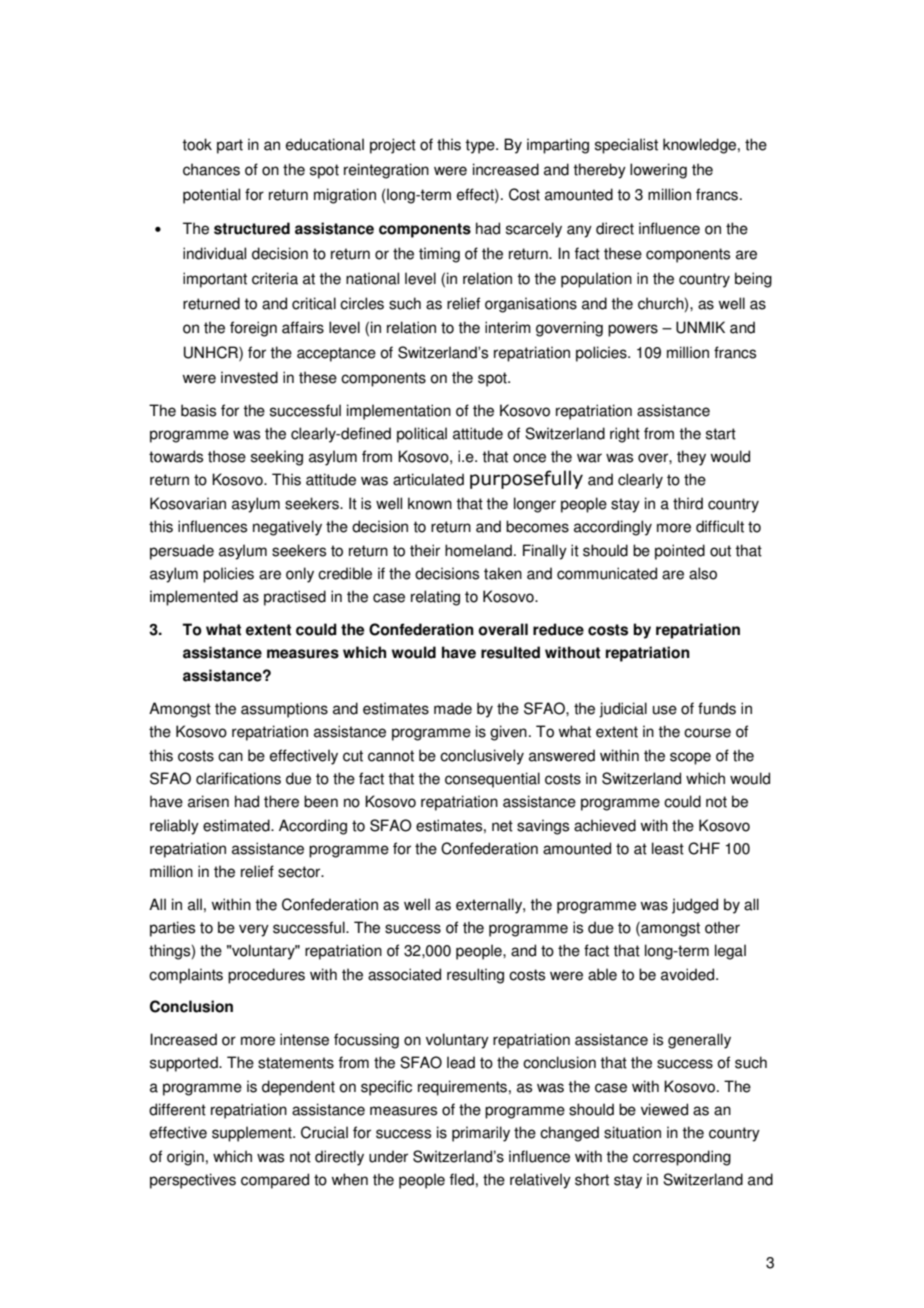 The width and height of the image is (924, 1308). What do you see at coordinates (253, 1134) in the image?
I see `supplement` at bounding box center [253, 1134].
